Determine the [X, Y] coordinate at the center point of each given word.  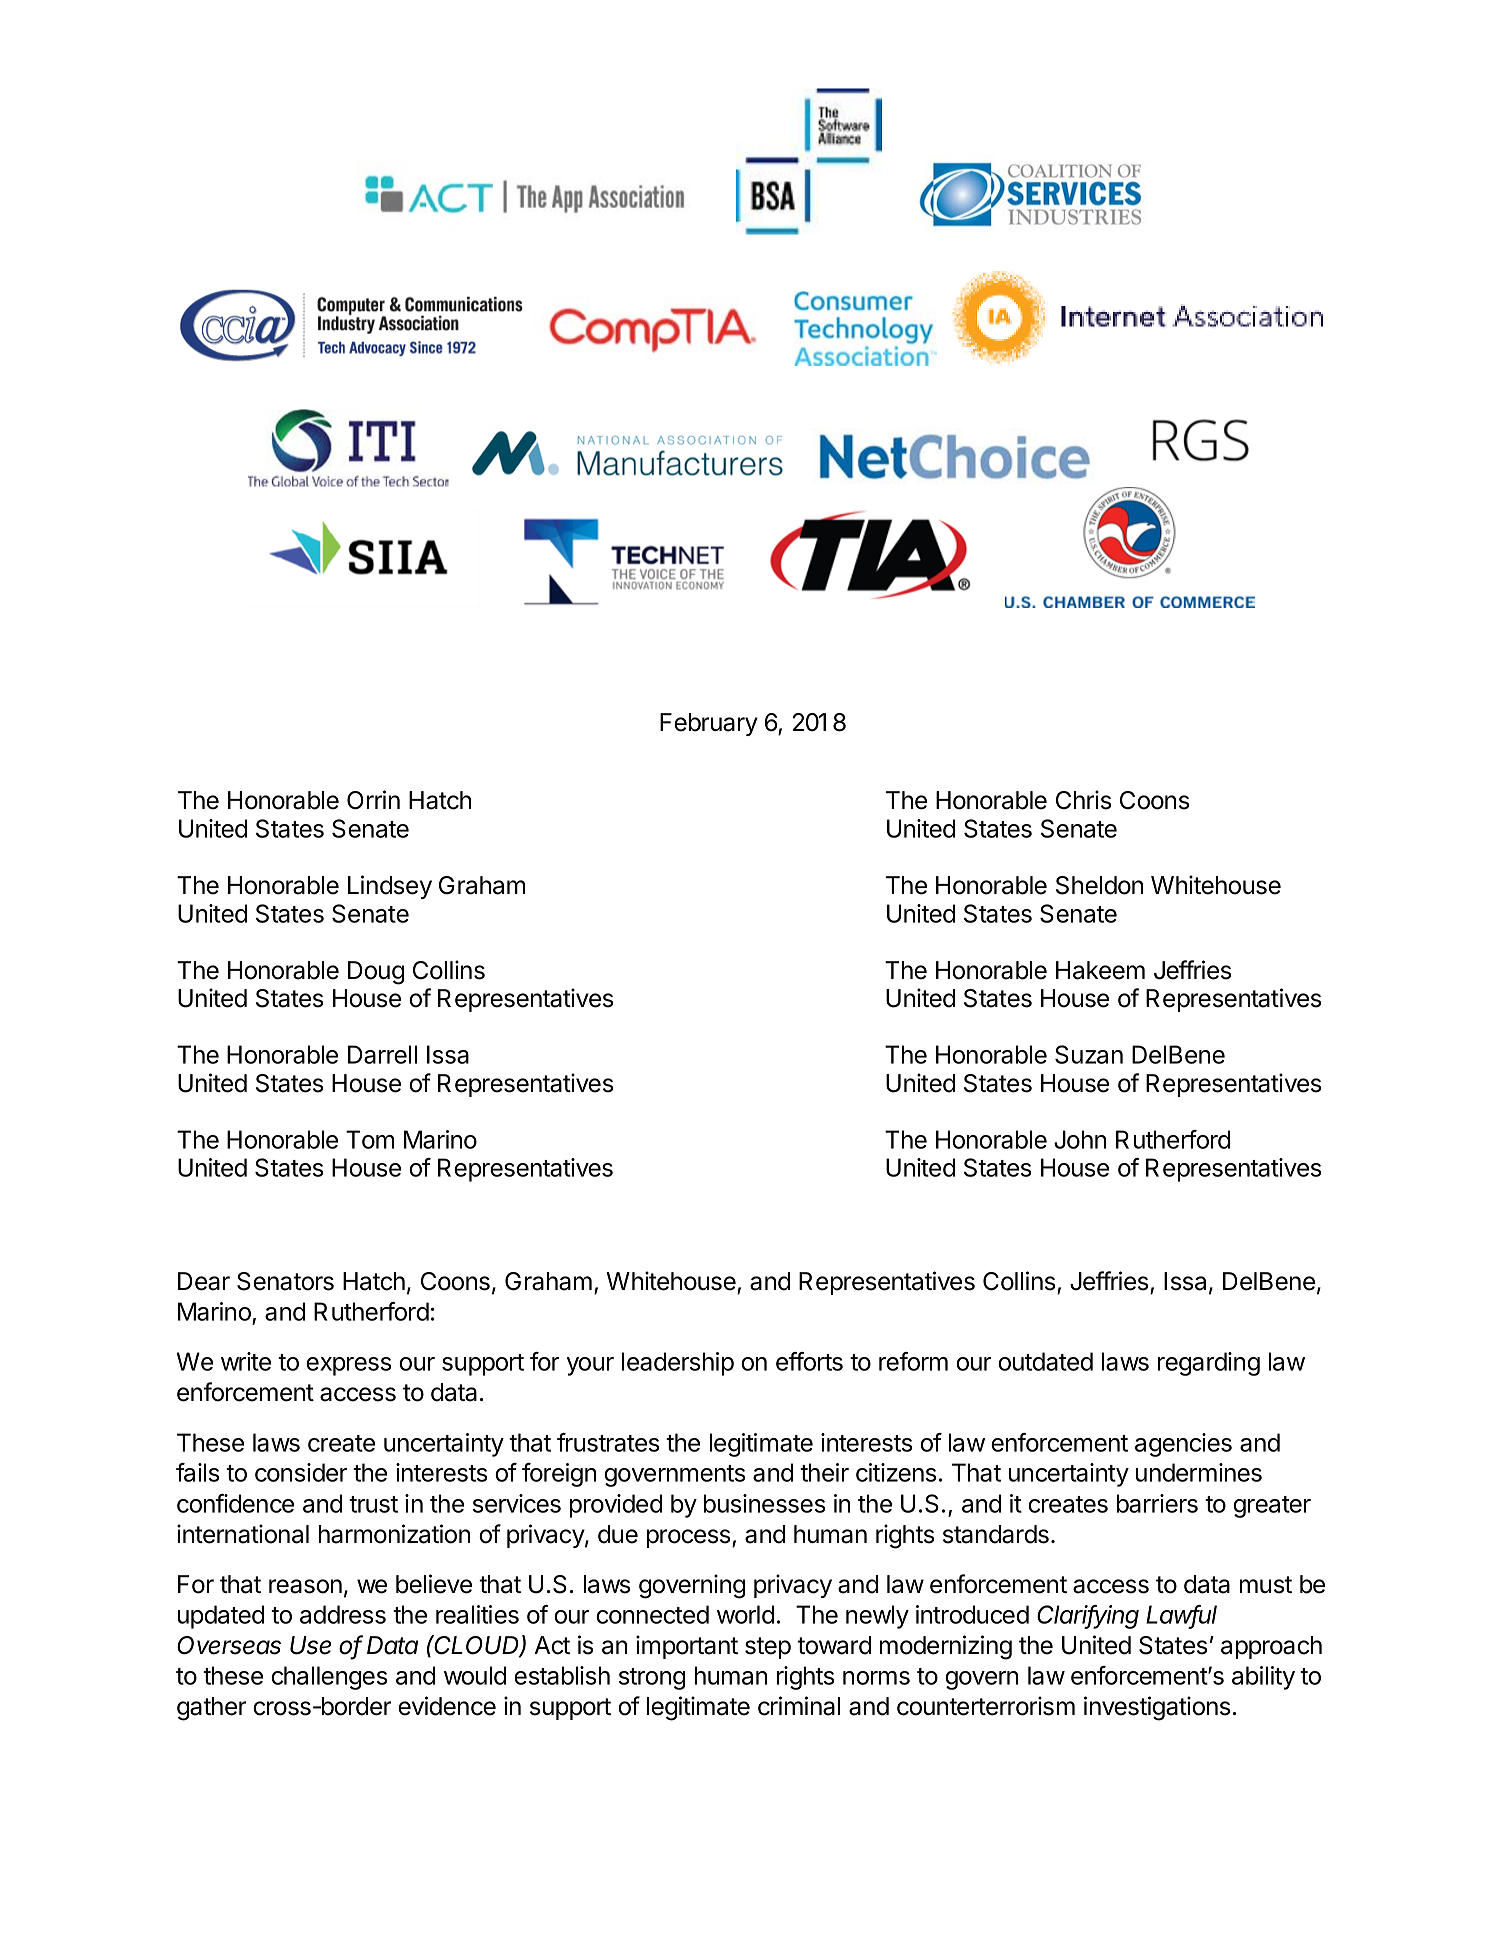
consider [301, 1472]
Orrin [373, 800]
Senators [285, 1281]
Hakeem [1100, 970]
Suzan [1089, 1054]
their [824, 1472]
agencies [1183, 1445]
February [709, 724]
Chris [1083, 800]
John [1080, 1139]
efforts [809, 1361]
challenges [329, 1678]
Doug [376, 973]
